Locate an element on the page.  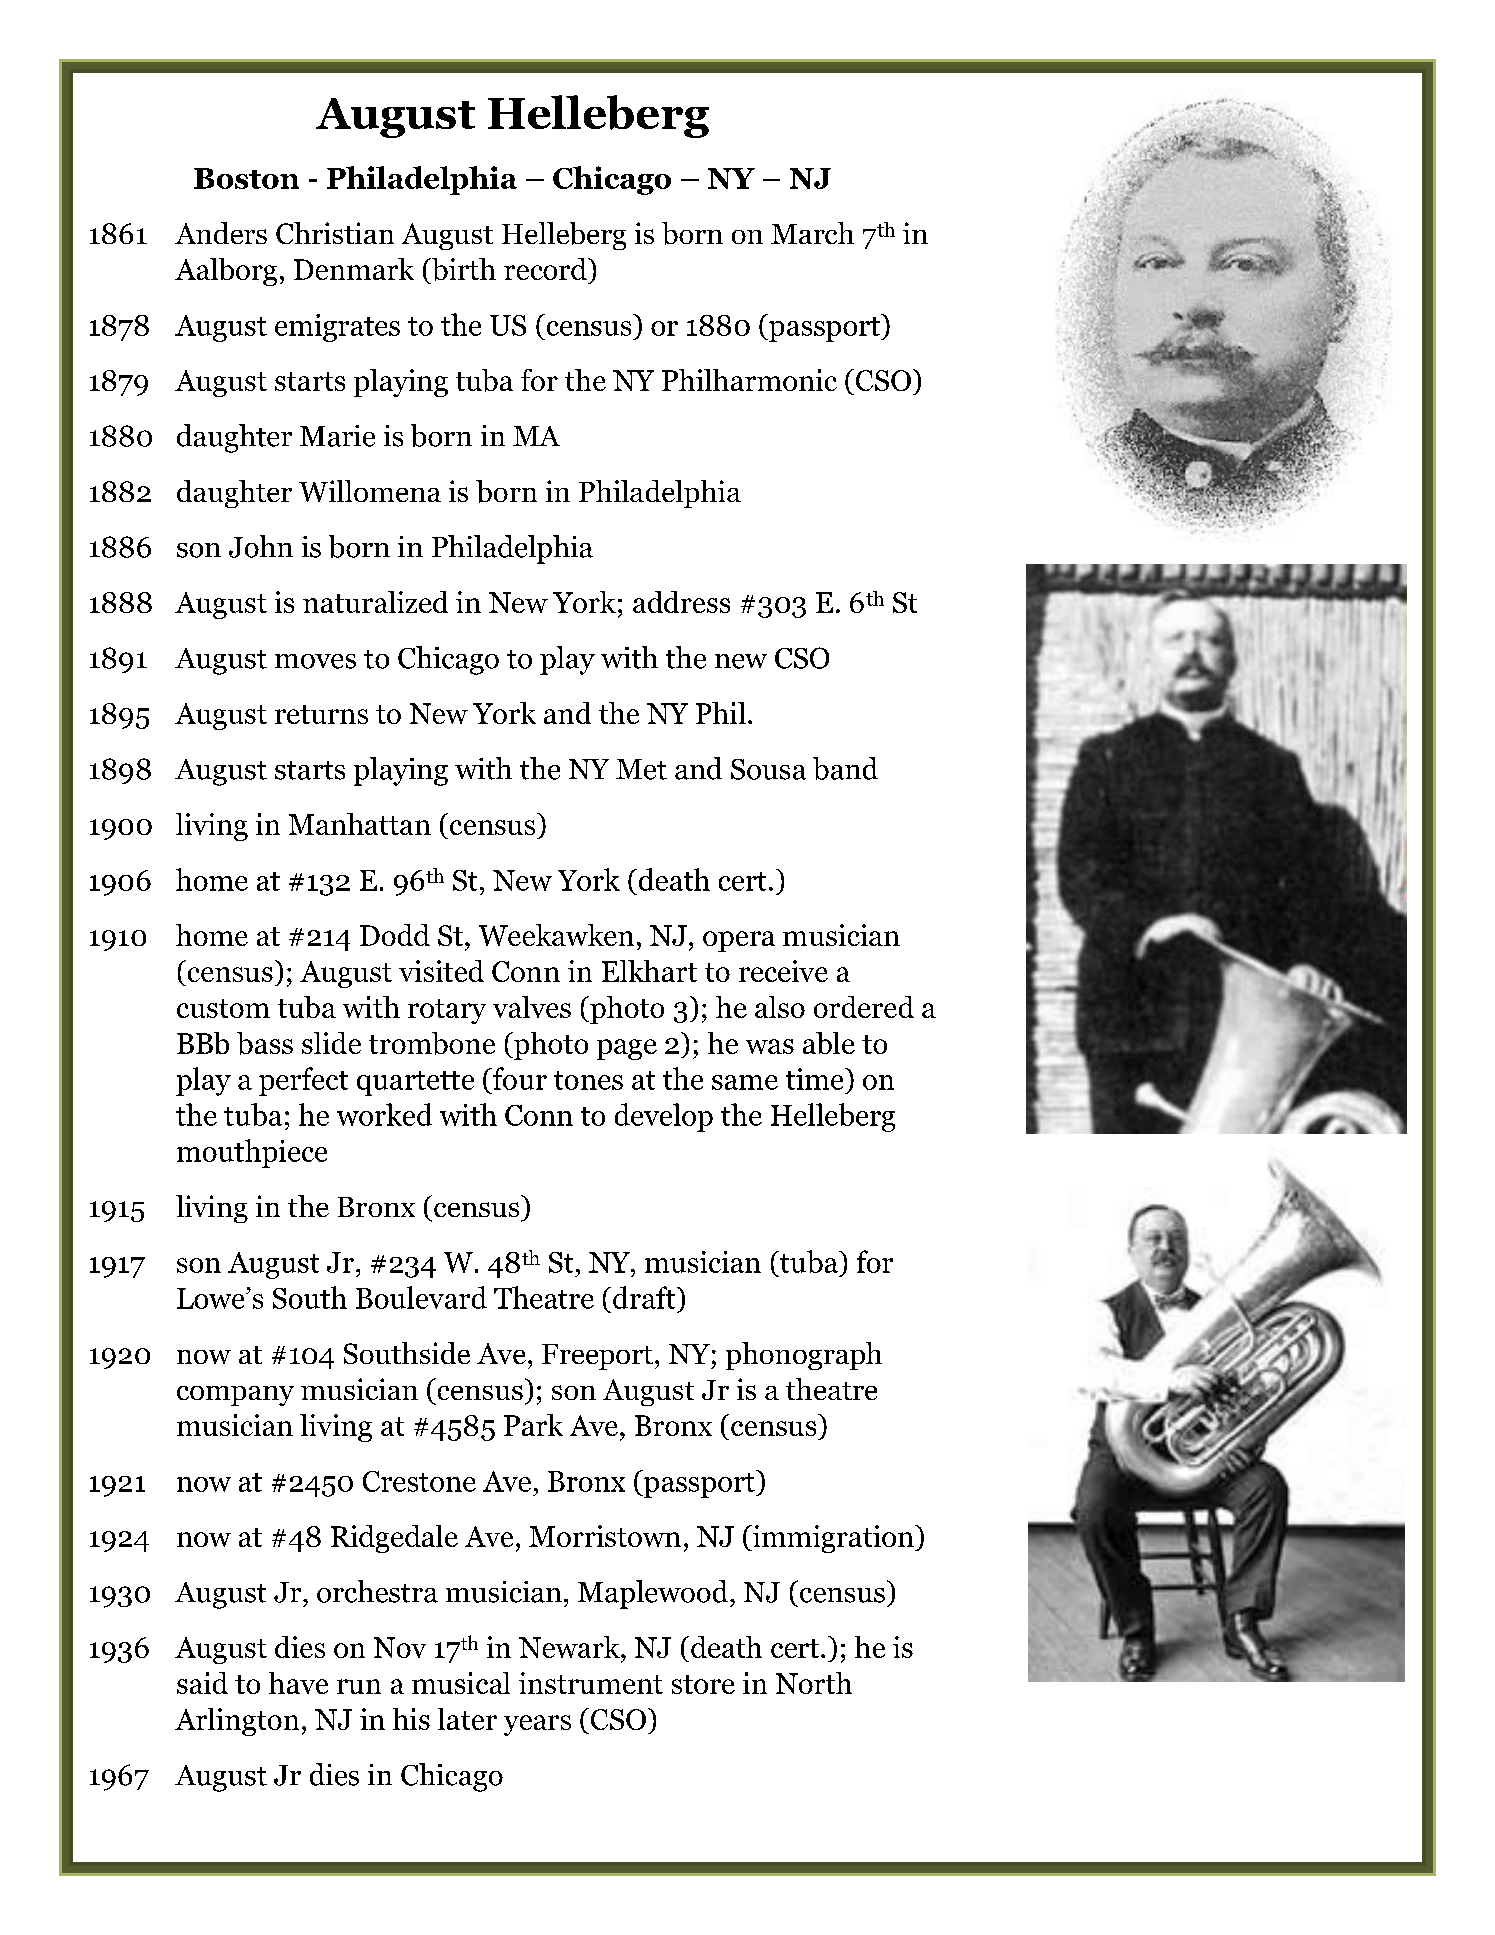
returns is located at coordinates (321, 714).
